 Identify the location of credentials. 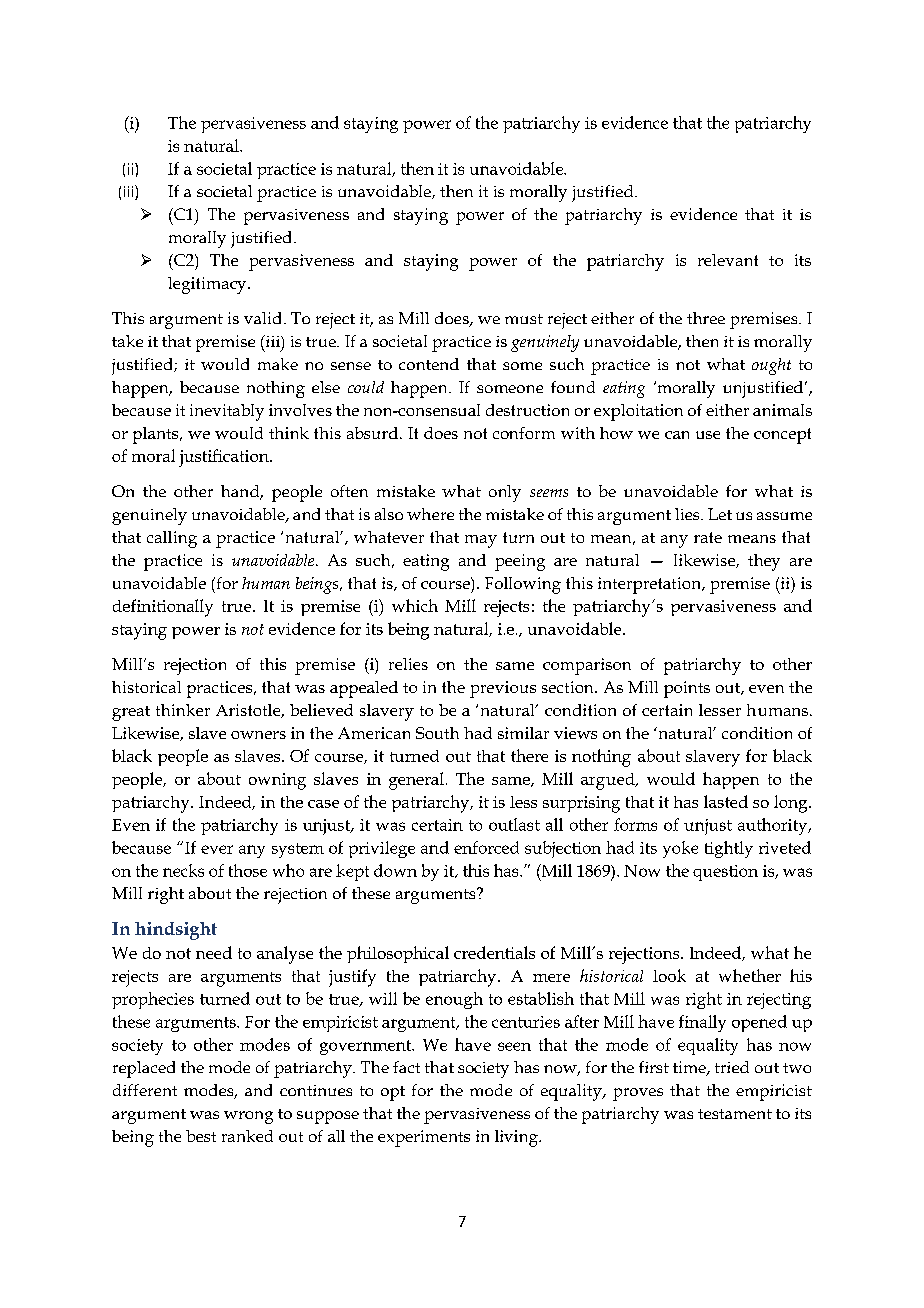
(494, 952).
